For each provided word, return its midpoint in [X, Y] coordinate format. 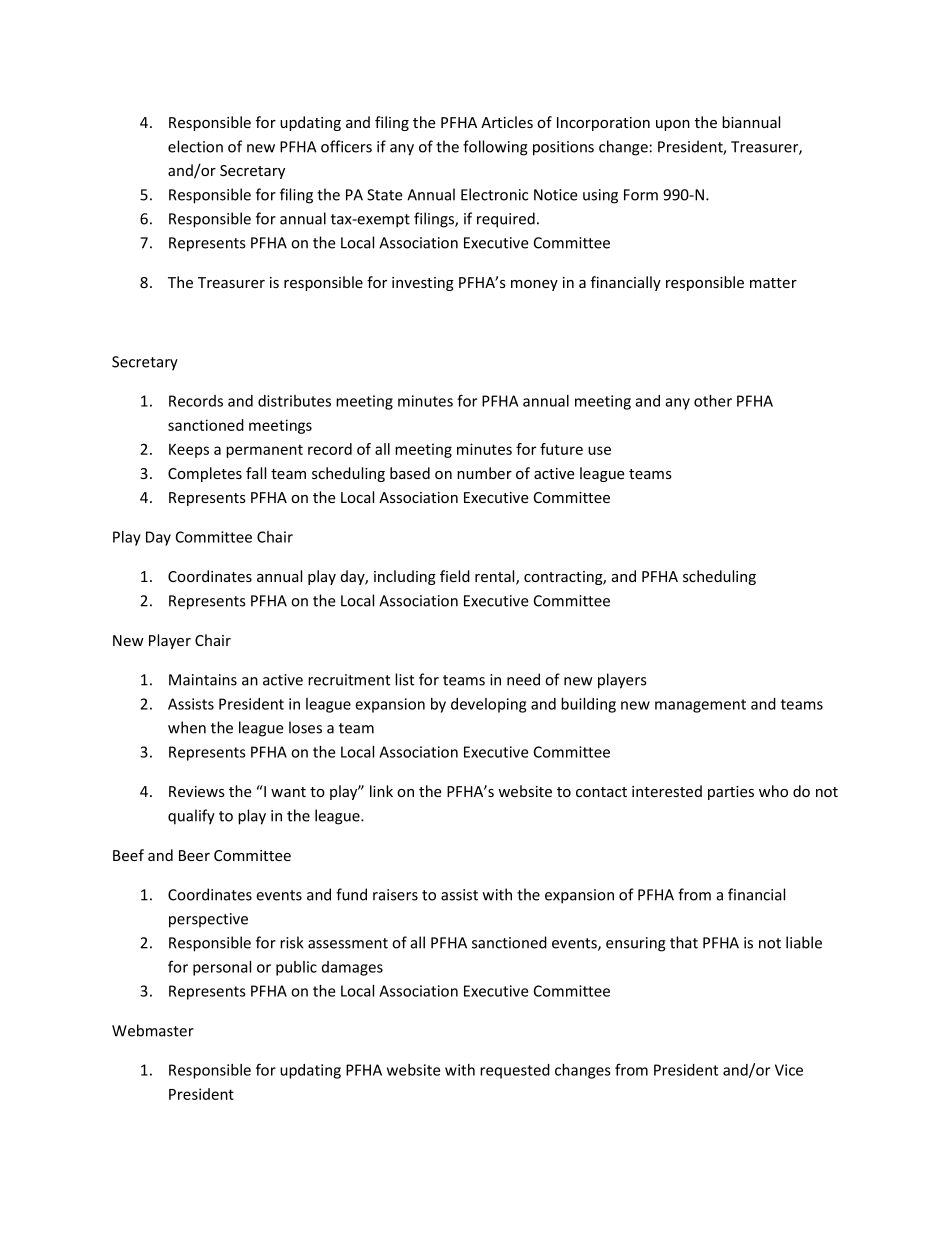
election [195, 146]
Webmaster [153, 1030]
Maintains [203, 680]
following [495, 148]
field [455, 576]
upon [673, 125]
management [700, 706]
